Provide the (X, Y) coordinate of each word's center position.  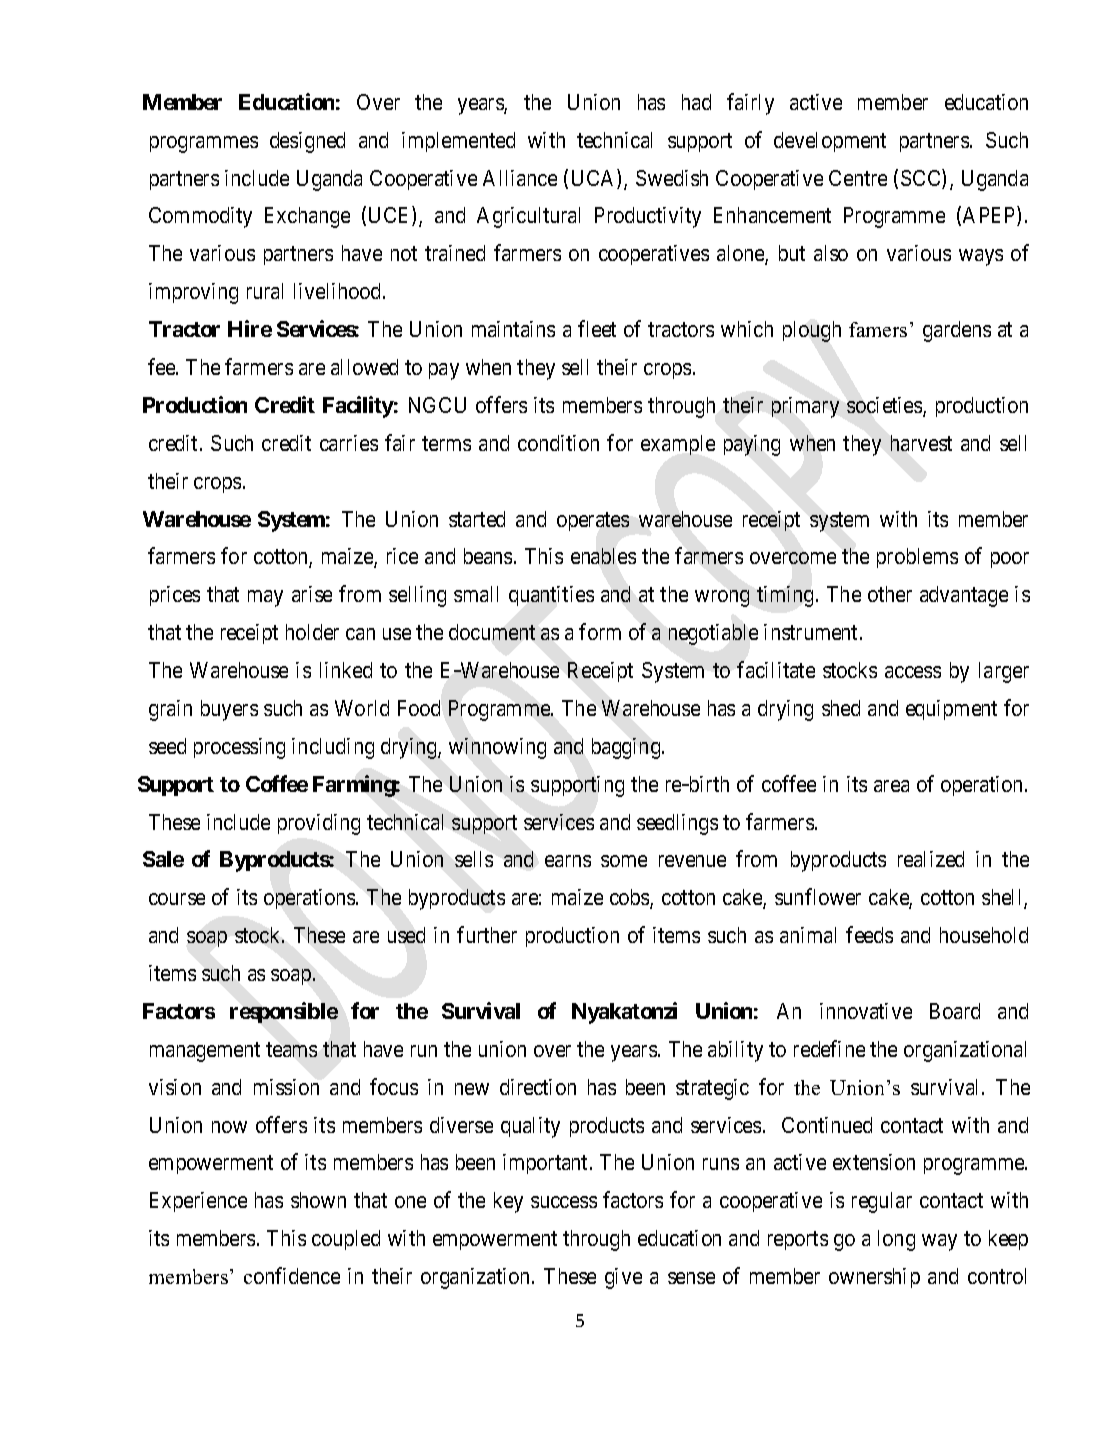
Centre (858, 178)
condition (558, 443)
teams (291, 1049)
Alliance (520, 178)
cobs (630, 898)
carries (349, 443)
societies (885, 406)
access (913, 672)
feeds (869, 934)
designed (307, 142)
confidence (292, 1275)
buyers (229, 710)
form (600, 631)
